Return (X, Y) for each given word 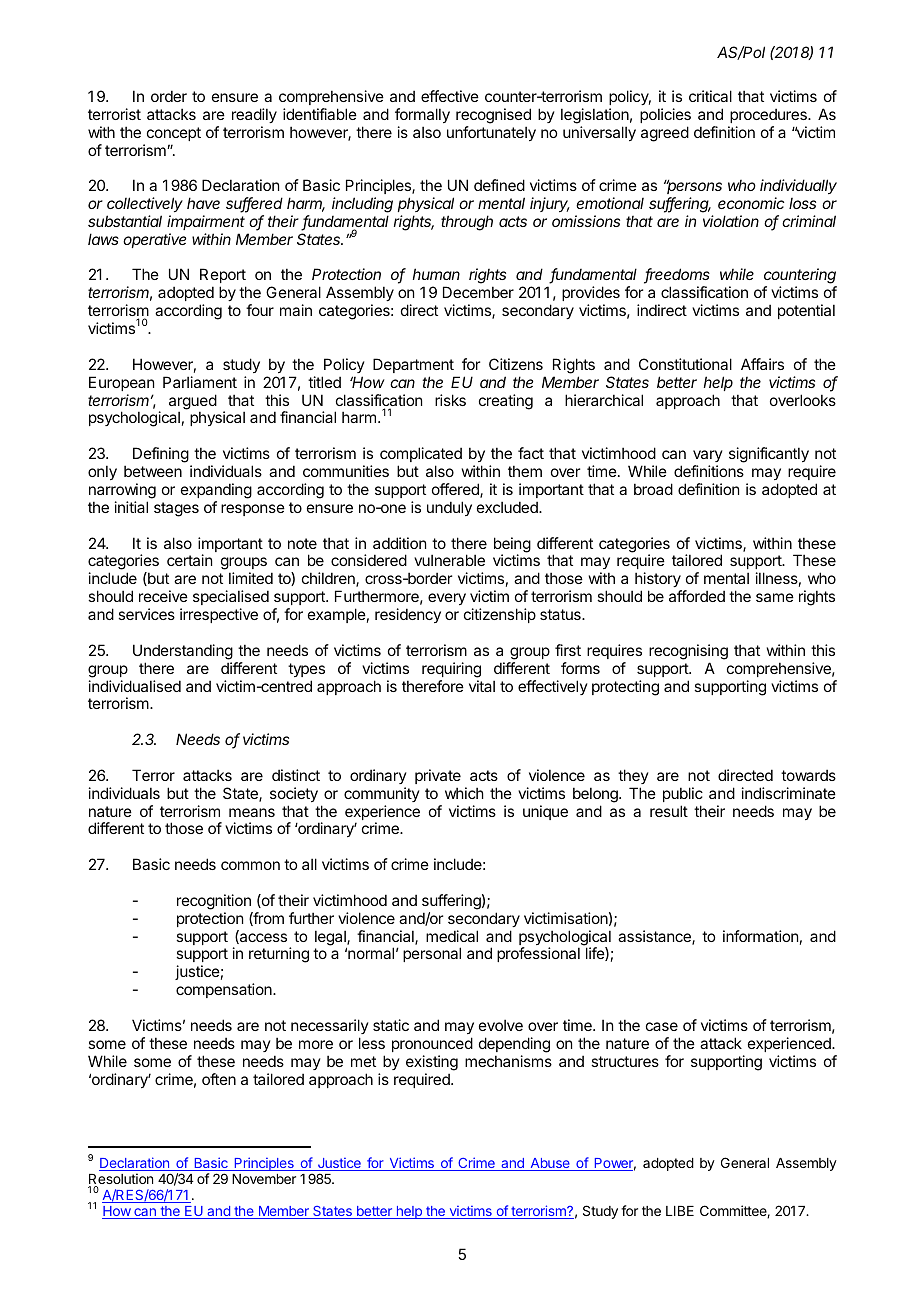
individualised (135, 686)
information (760, 936)
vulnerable (449, 560)
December (478, 292)
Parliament (200, 382)
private (438, 776)
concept (174, 134)
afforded (697, 596)
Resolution (121, 1180)
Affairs (762, 364)
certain (189, 560)
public (683, 794)
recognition (214, 902)
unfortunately (491, 133)
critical (710, 96)
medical (452, 936)
